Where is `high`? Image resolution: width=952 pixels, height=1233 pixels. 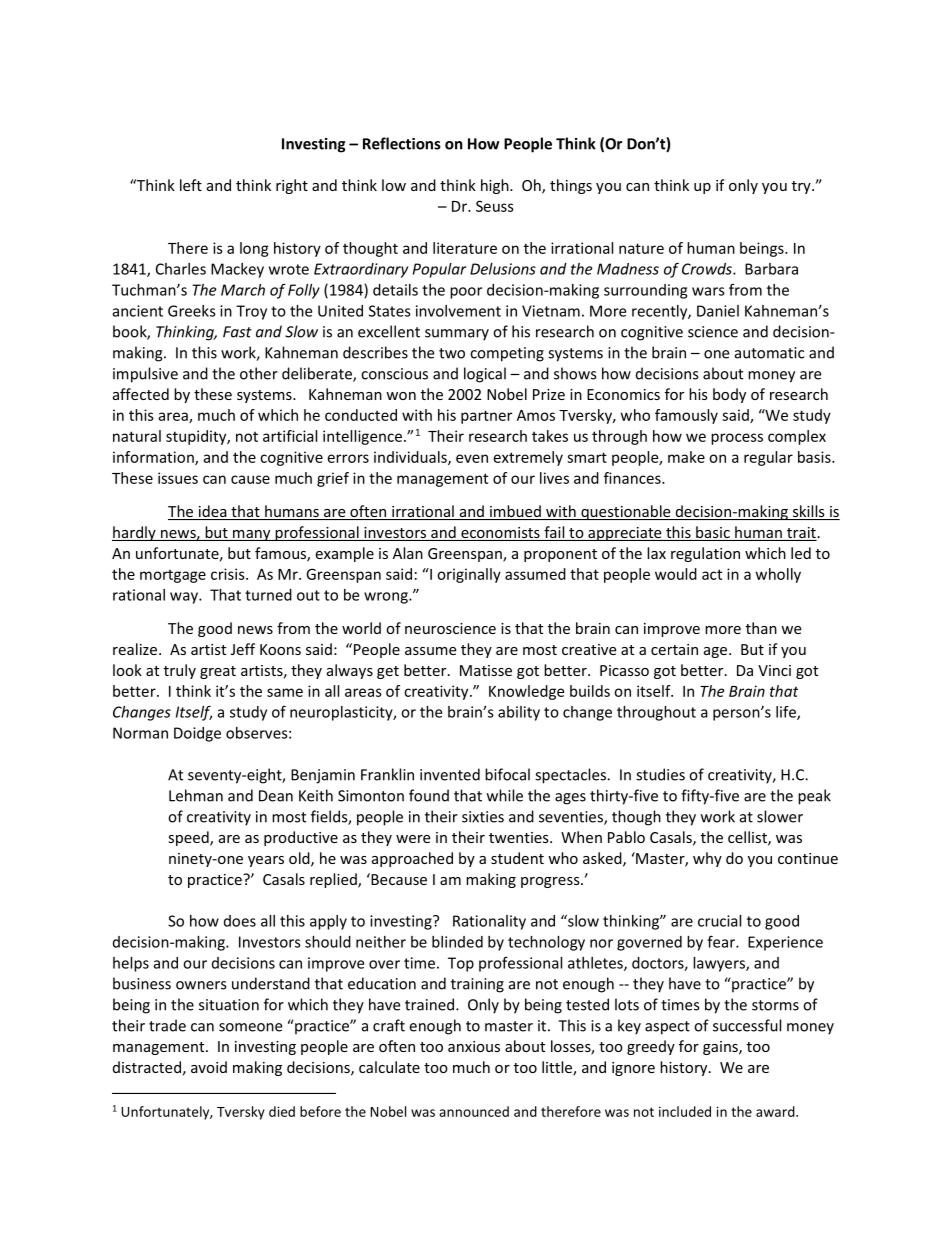 high is located at coordinates (496, 186).
